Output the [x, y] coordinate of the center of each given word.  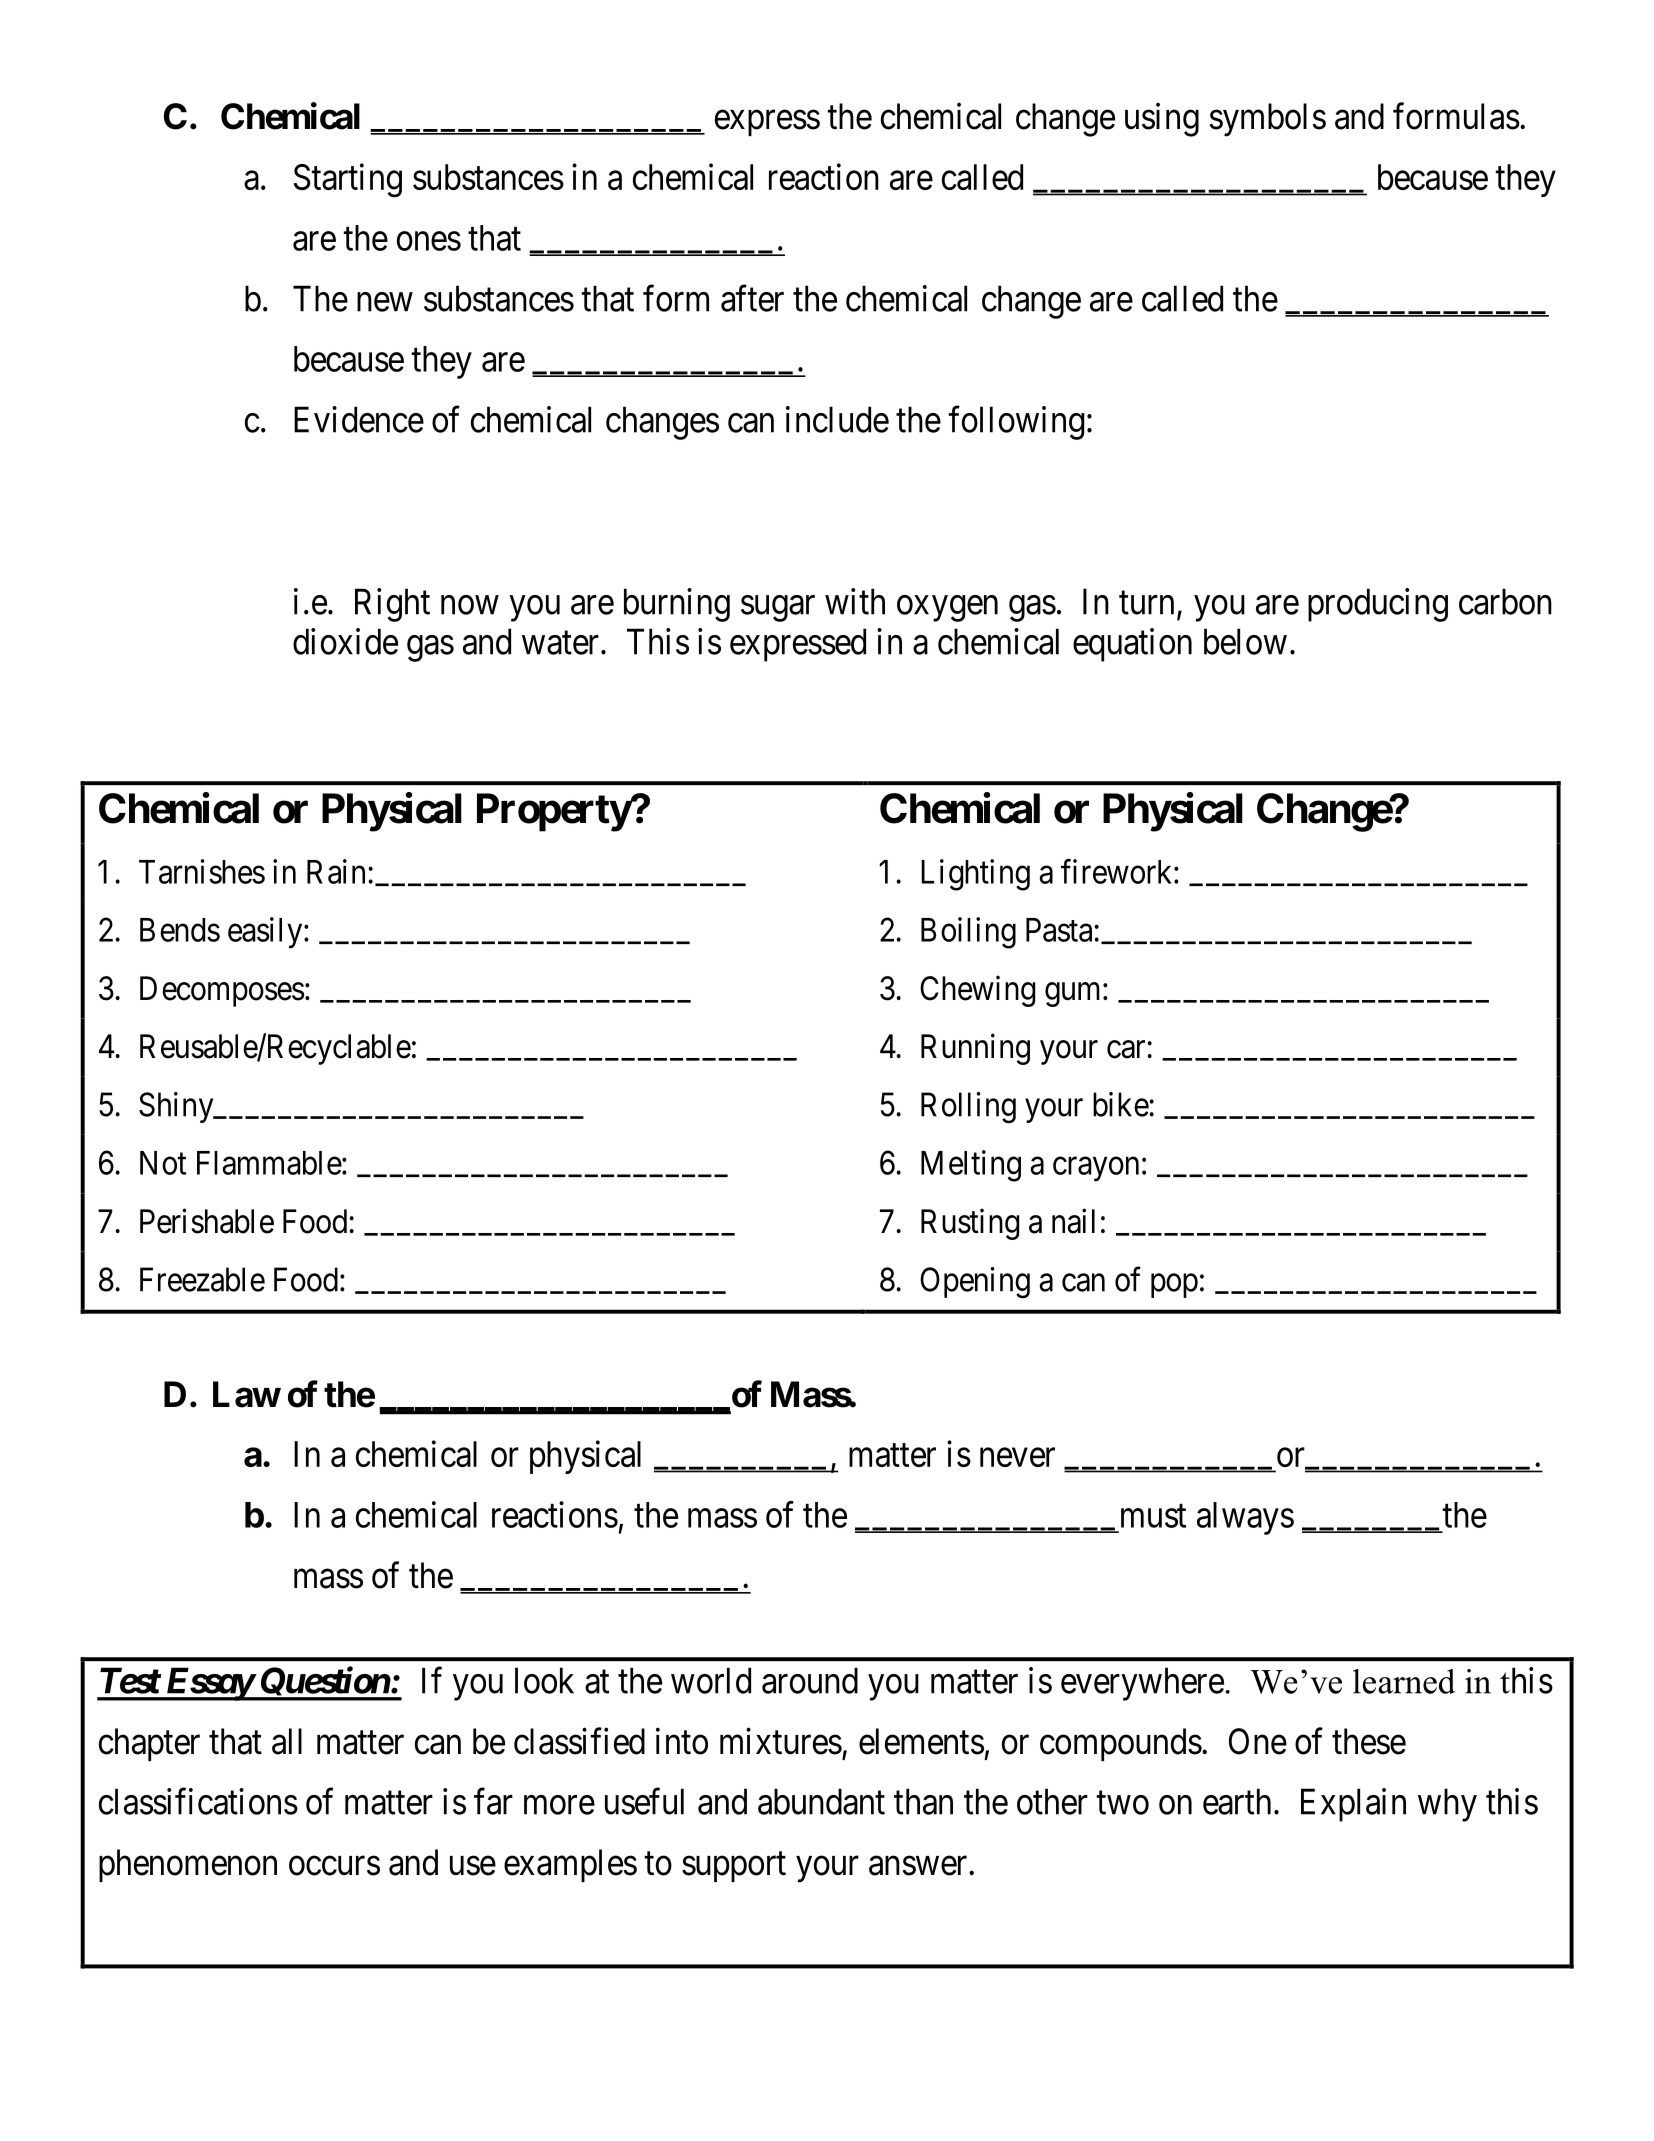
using [1162, 120]
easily [266, 933]
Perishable [207, 1221]
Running [975, 1049]
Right [392, 605]
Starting [348, 180]
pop [1174, 1286]
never [1017, 1457]
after [752, 298]
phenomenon [188, 1865]
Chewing [977, 991]
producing [1378, 605]
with [855, 601]
